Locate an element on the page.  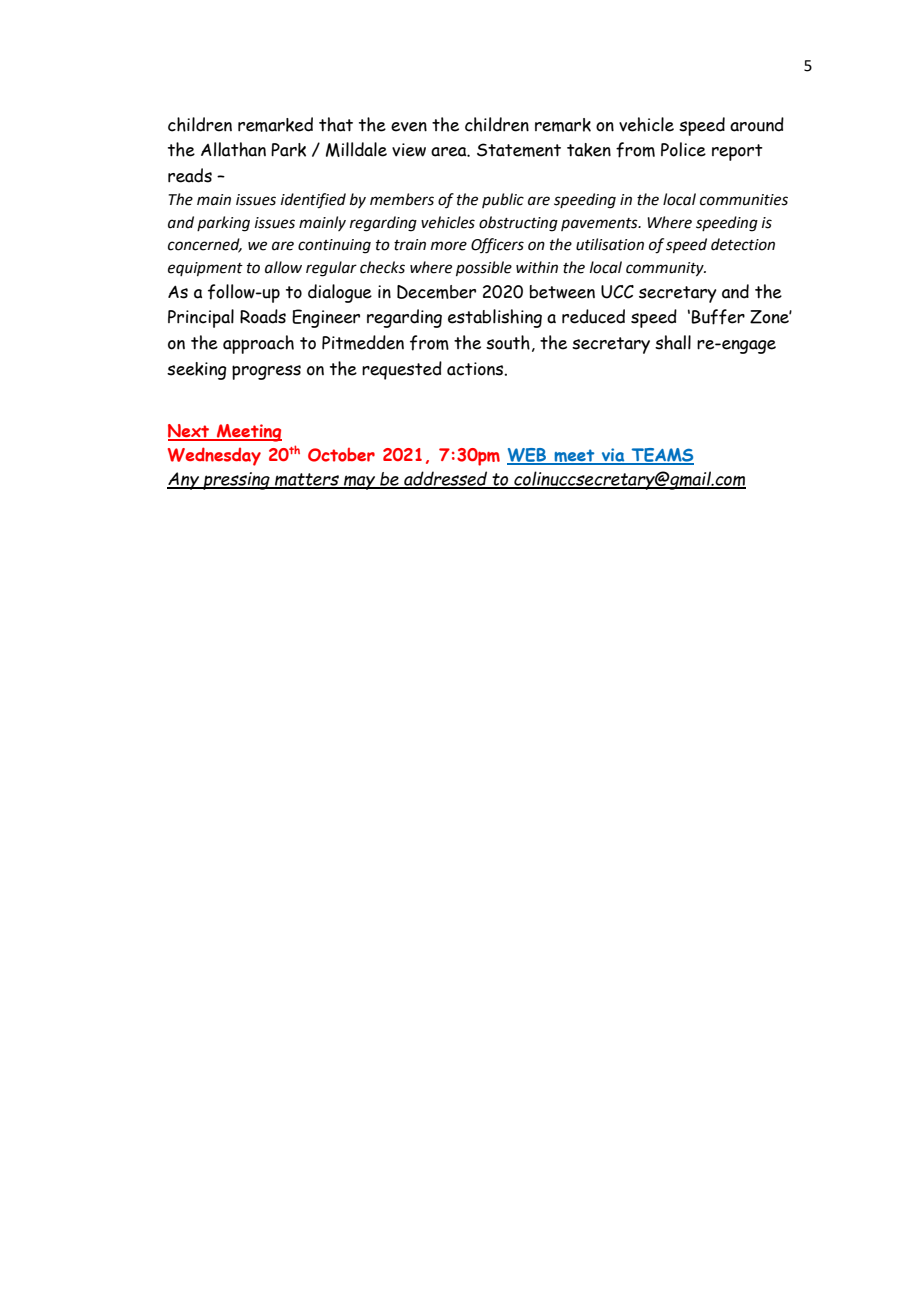
even is located at coordinates (409, 127).
